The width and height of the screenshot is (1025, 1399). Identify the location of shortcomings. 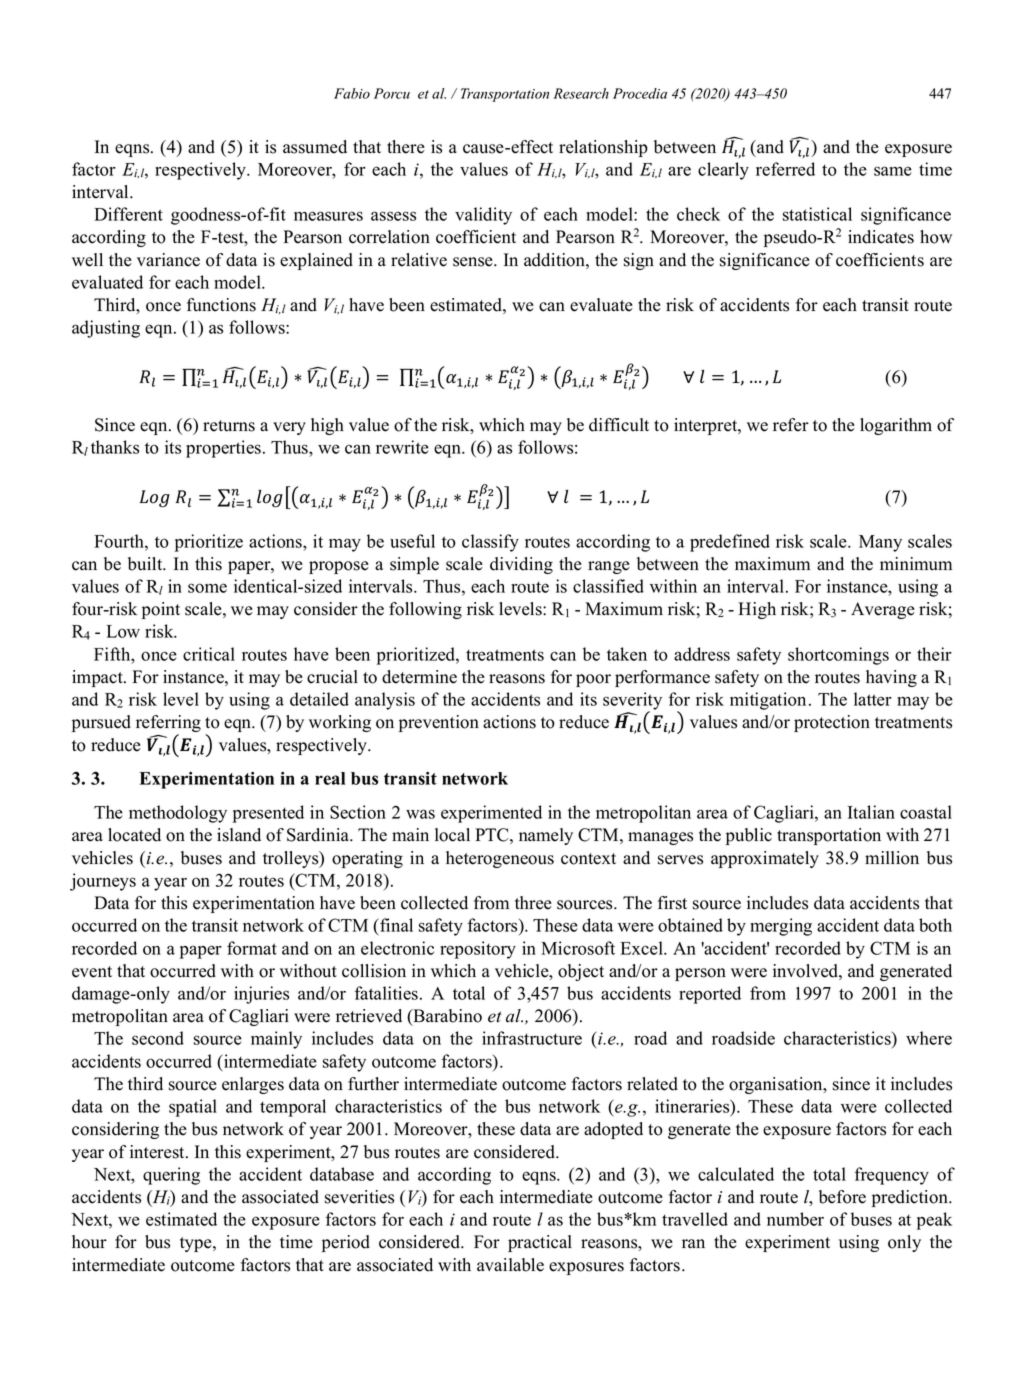
(838, 656).
